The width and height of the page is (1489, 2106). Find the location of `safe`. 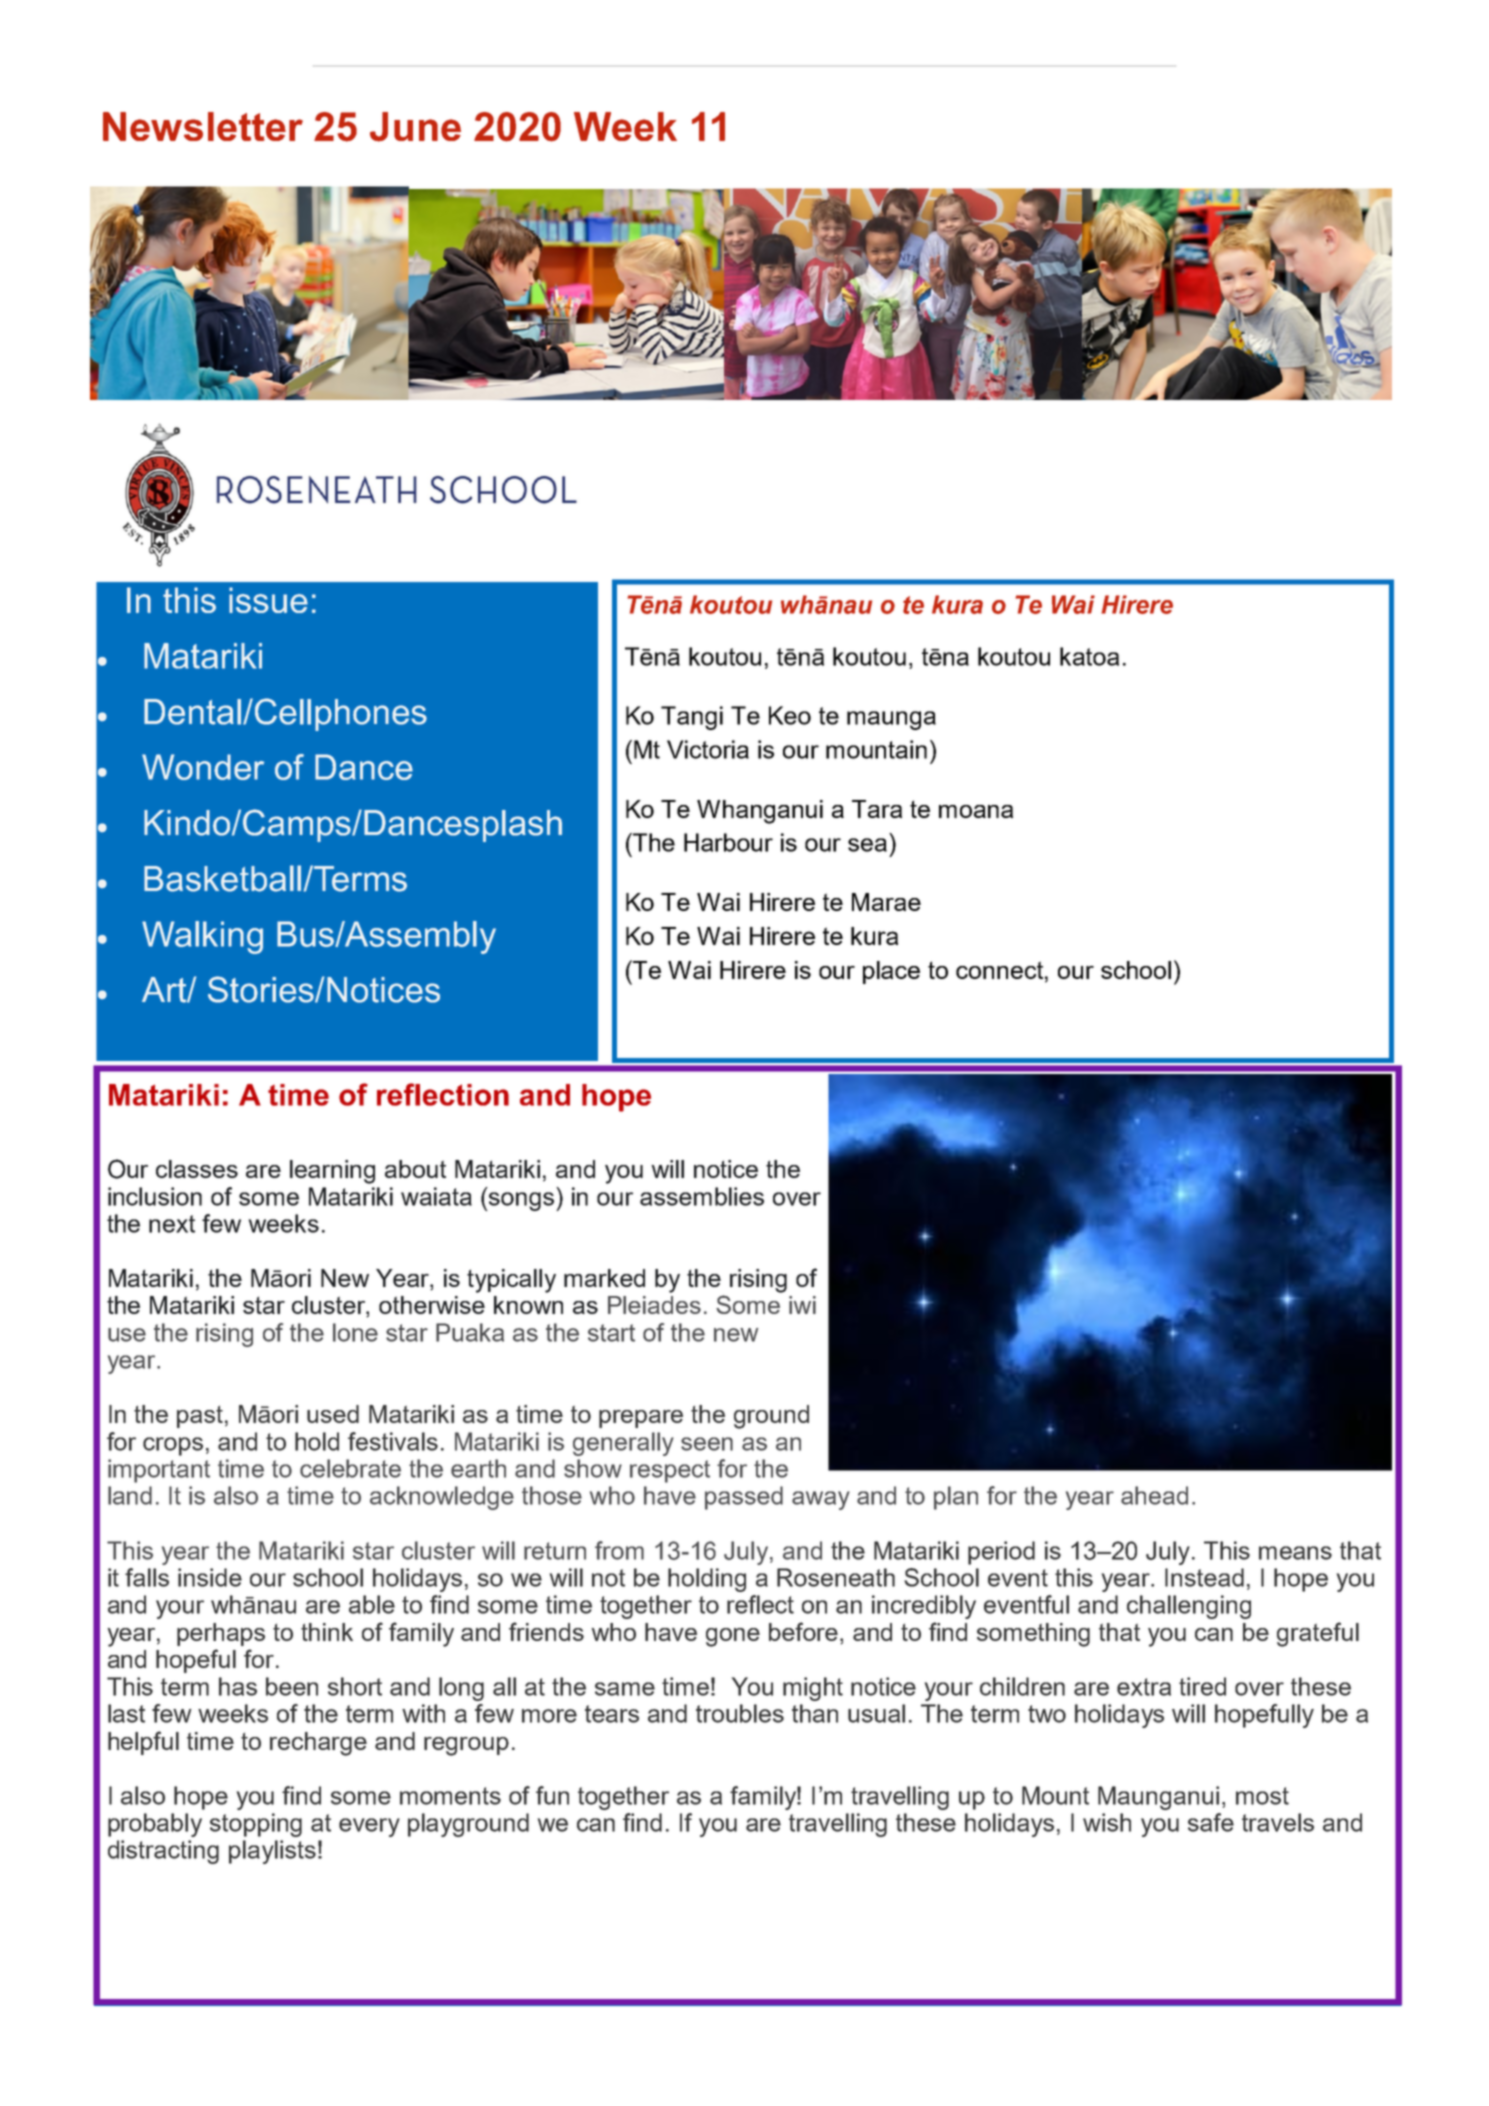

safe is located at coordinates (1211, 1822).
